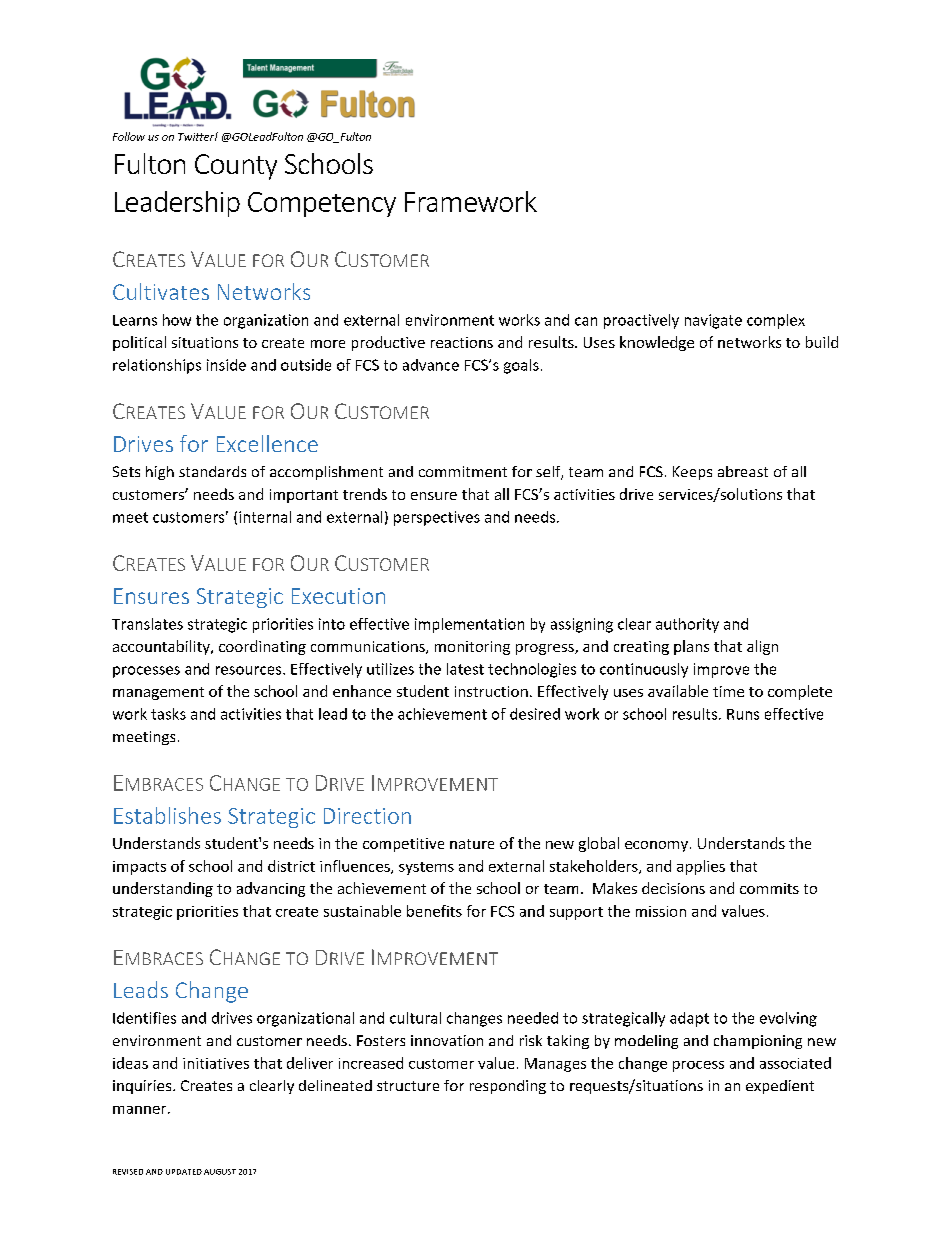  Describe the element at coordinates (769, 888) in the document. I see `commits` at that location.
